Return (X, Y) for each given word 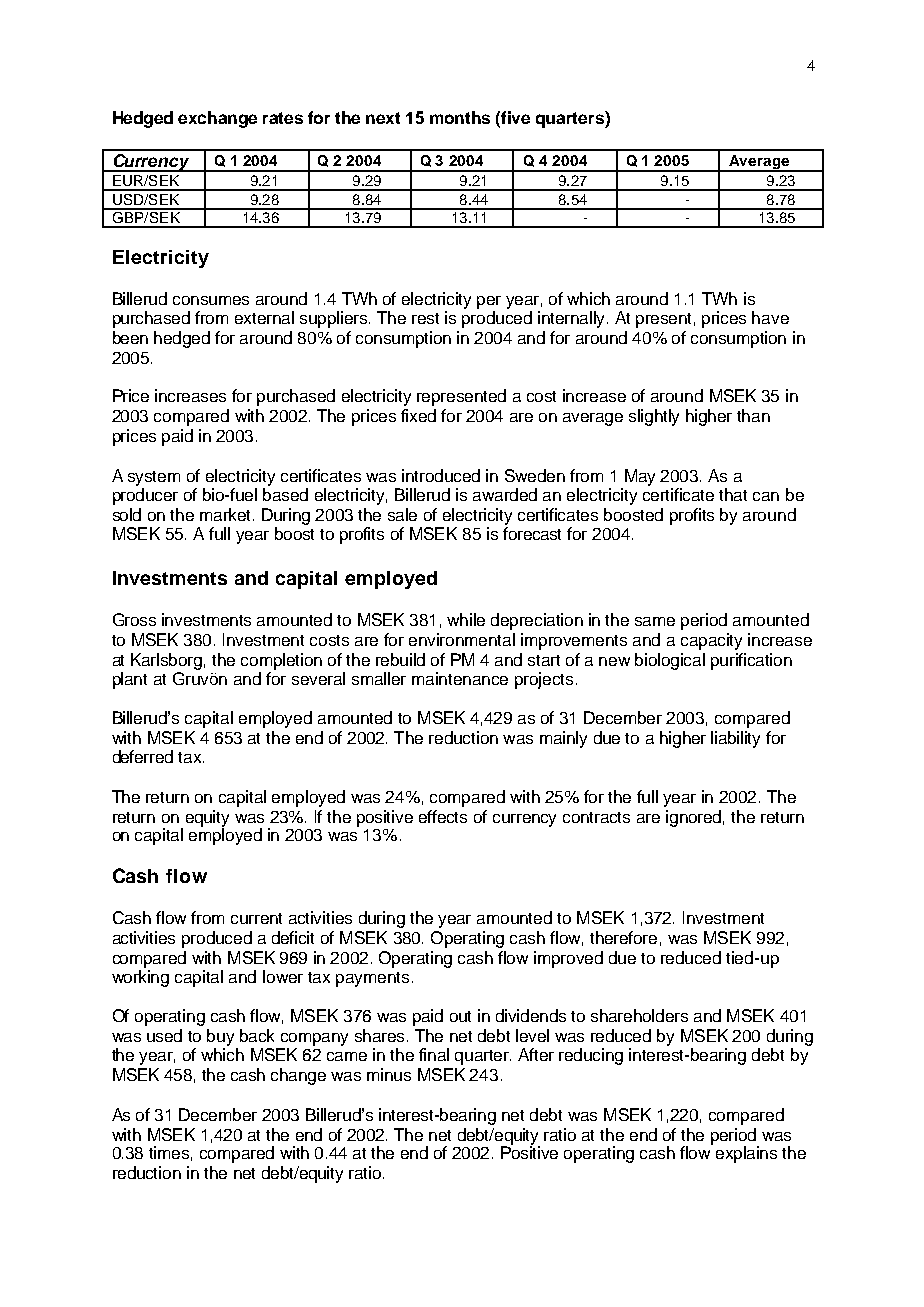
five (515, 117)
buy (220, 1037)
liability (735, 739)
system (154, 478)
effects (443, 816)
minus (389, 1074)
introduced (441, 475)
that (733, 494)
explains (746, 1154)
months (460, 117)
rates (283, 118)
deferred (143, 756)
